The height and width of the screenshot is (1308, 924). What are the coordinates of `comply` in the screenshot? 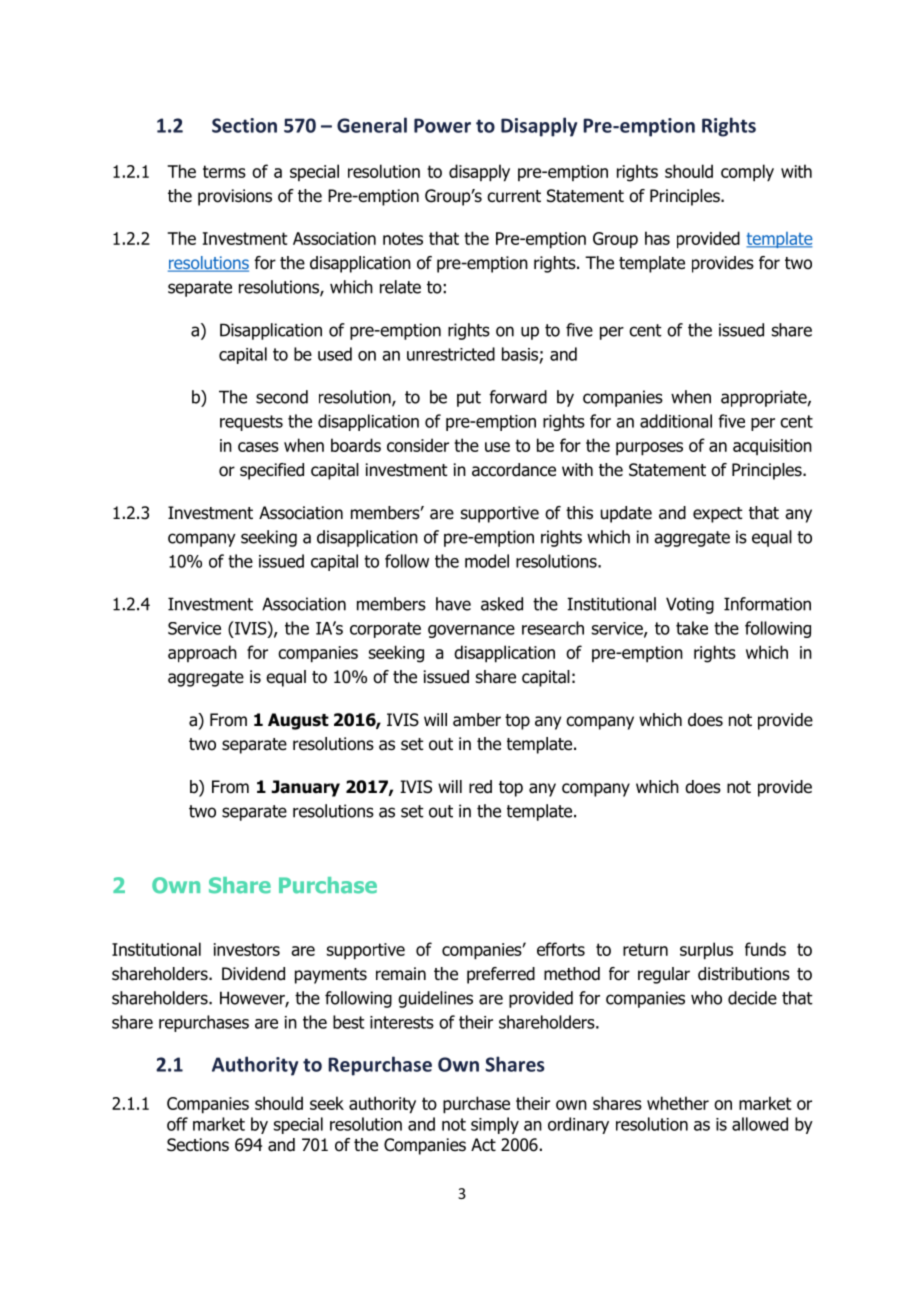 It's located at (747, 173).
